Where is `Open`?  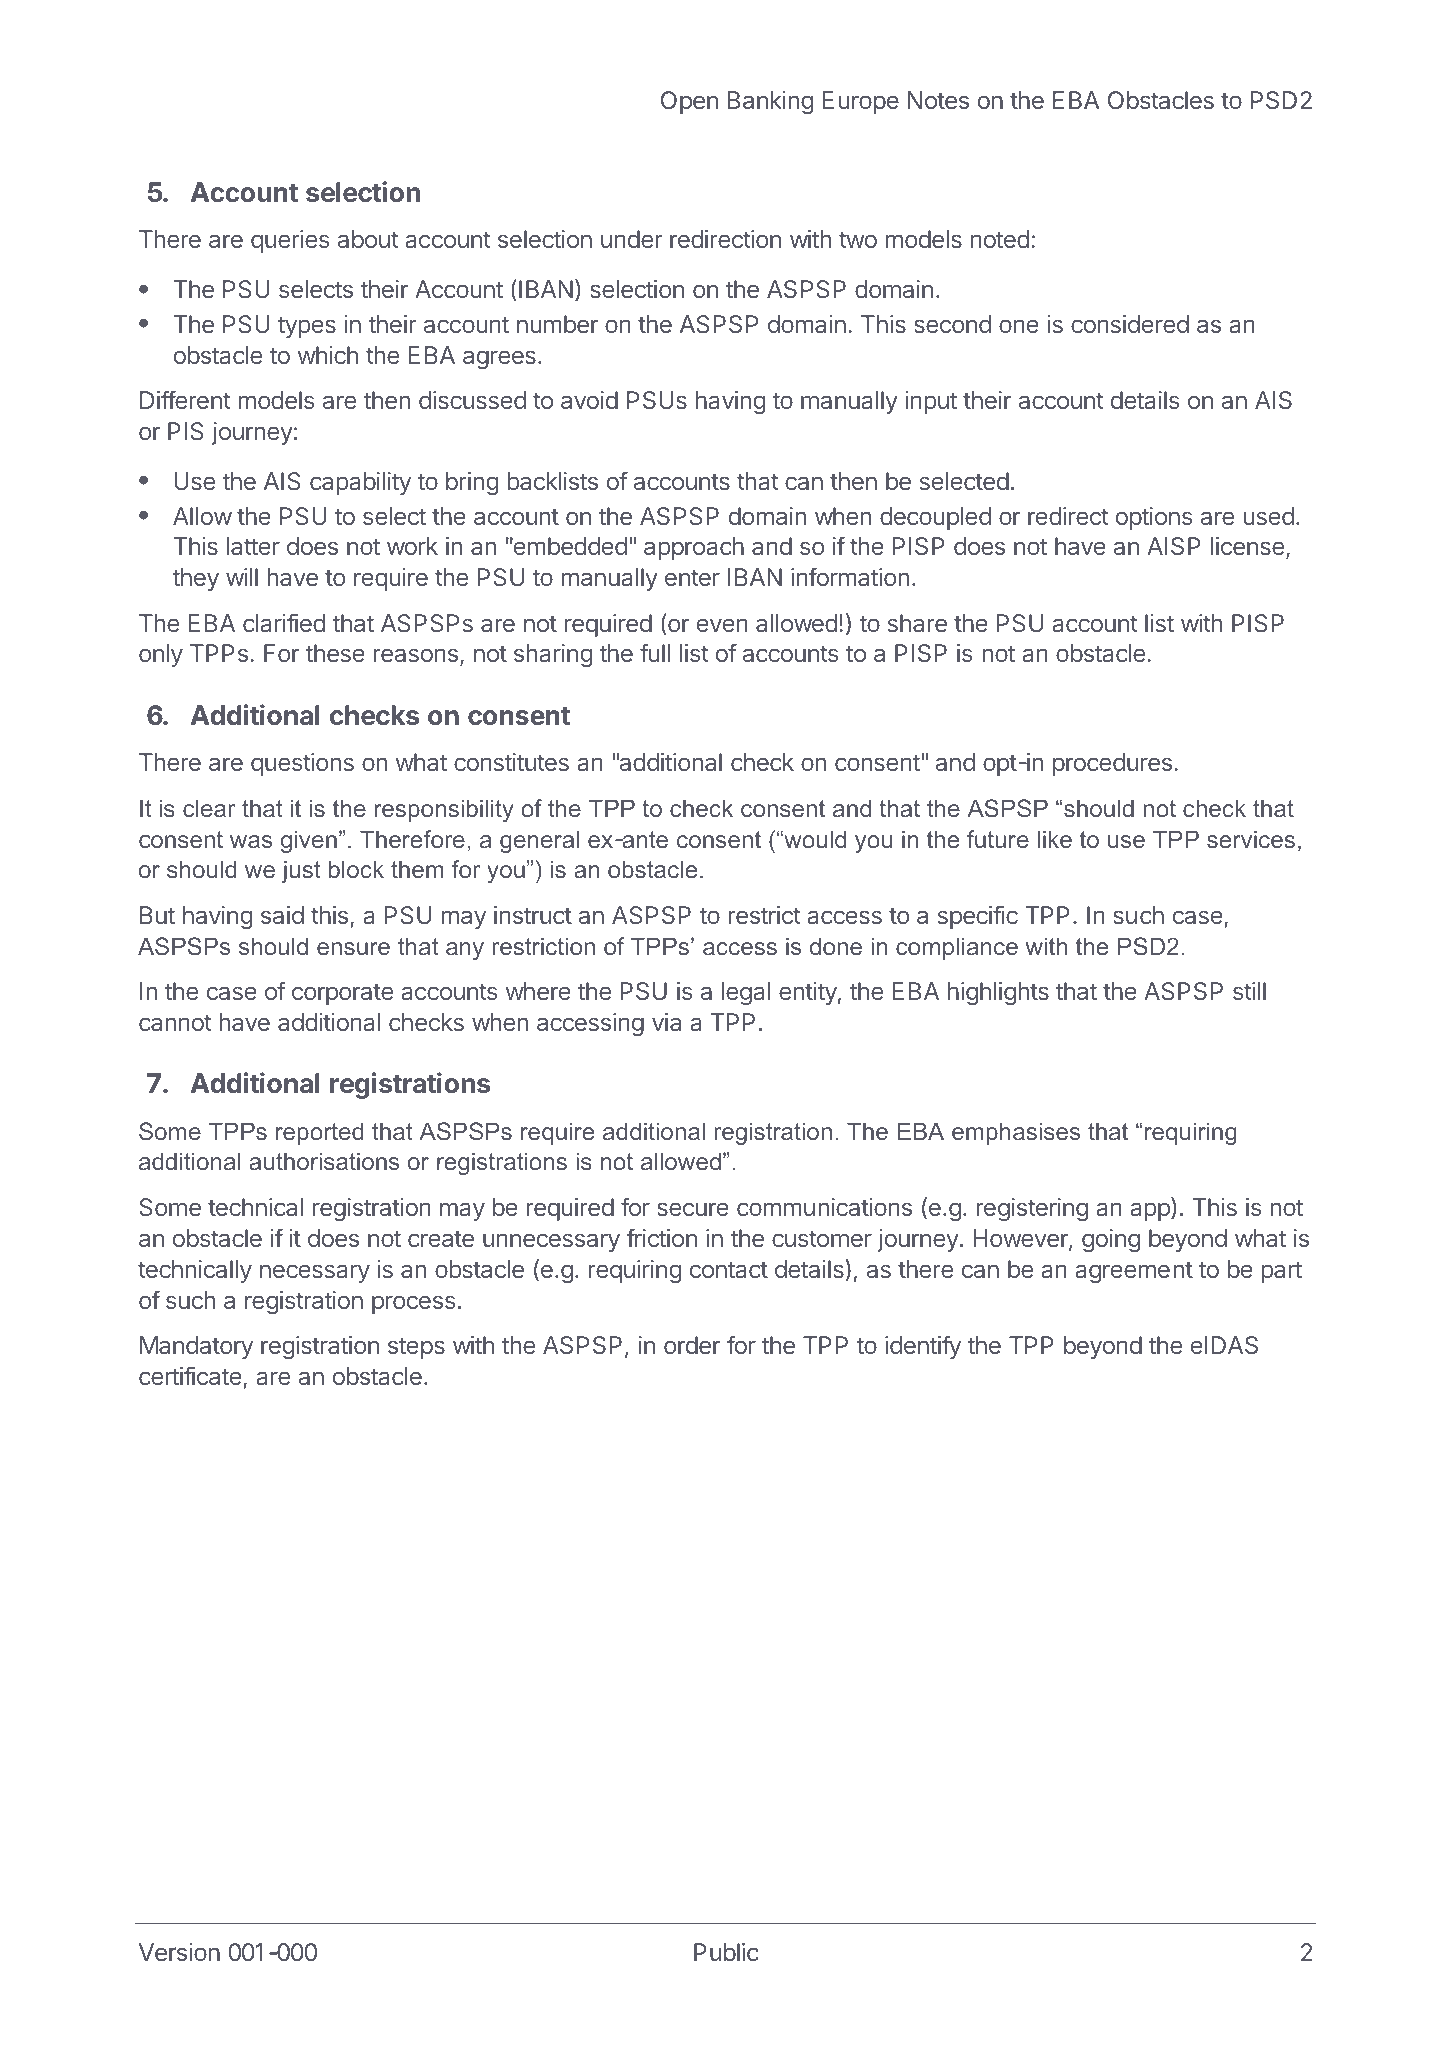
Open is located at coordinates (689, 102).
